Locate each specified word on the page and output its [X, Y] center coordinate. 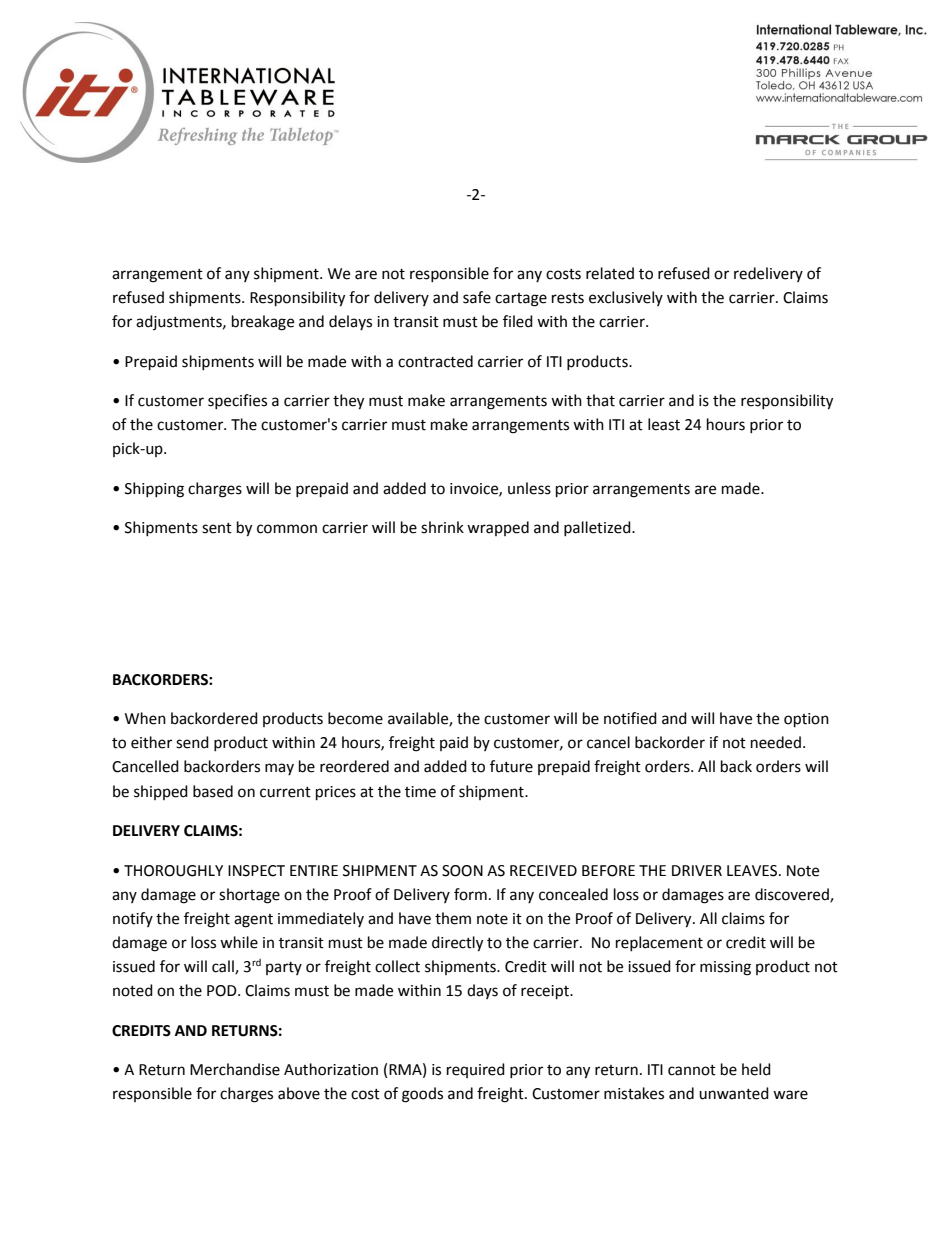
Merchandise [235, 1069]
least [664, 424]
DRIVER [697, 870]
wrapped [498, 528]
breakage [263, 323]
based [213, 791]
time [420, 792]
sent [217, 528]
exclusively [626, 298]
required [476, 1070]
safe [477, 297]
